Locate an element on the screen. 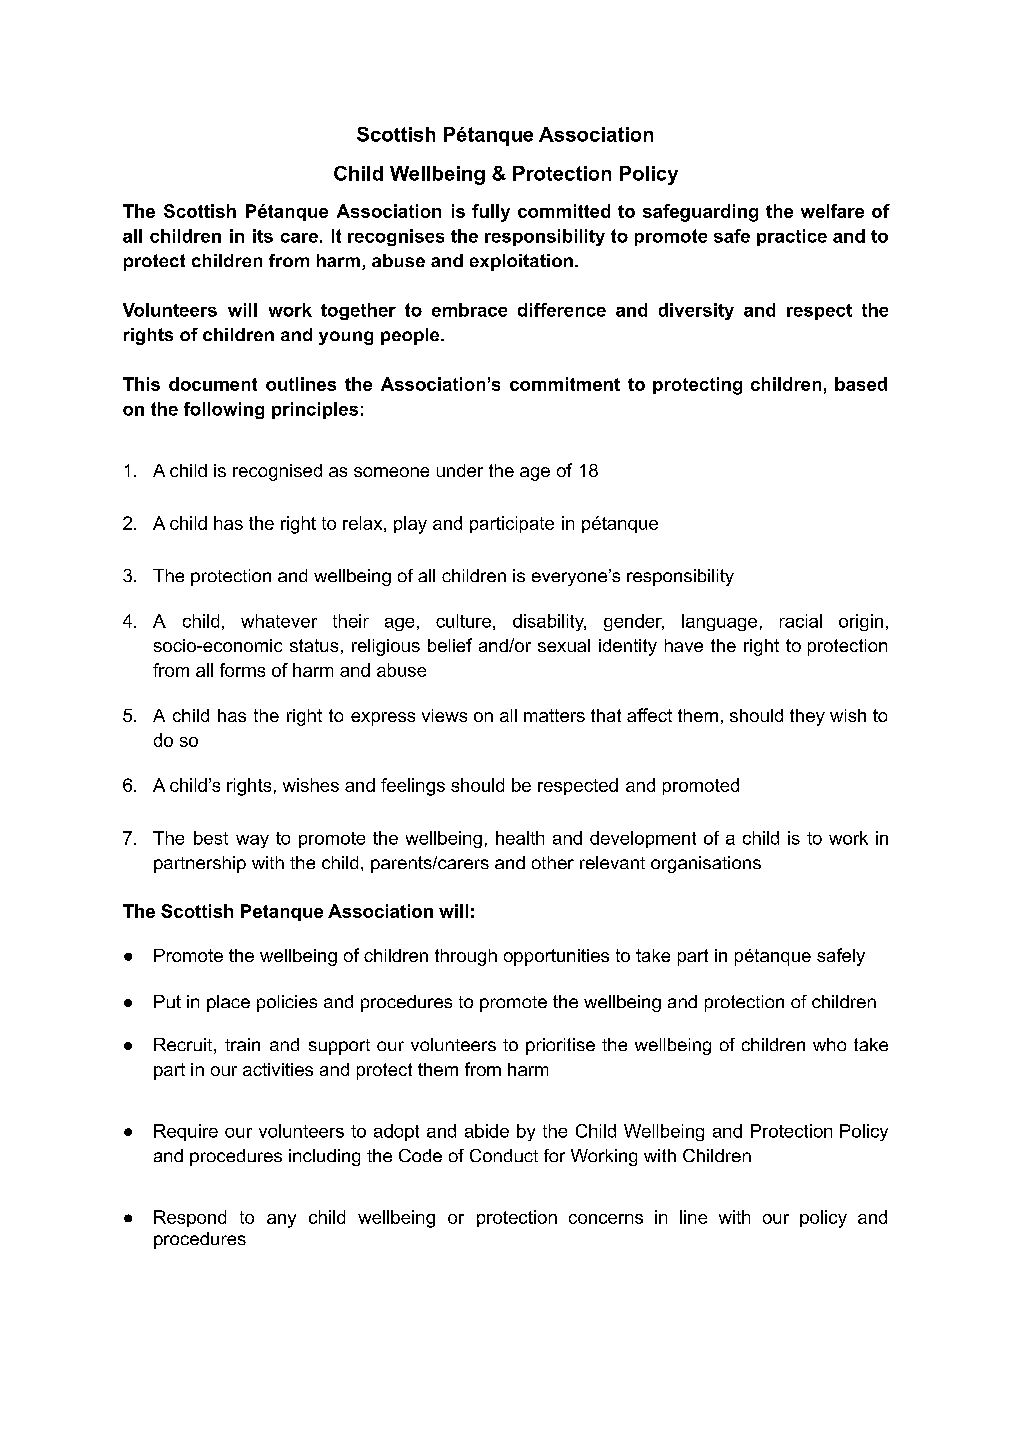  recognised is located at coordinates (277, 472).
